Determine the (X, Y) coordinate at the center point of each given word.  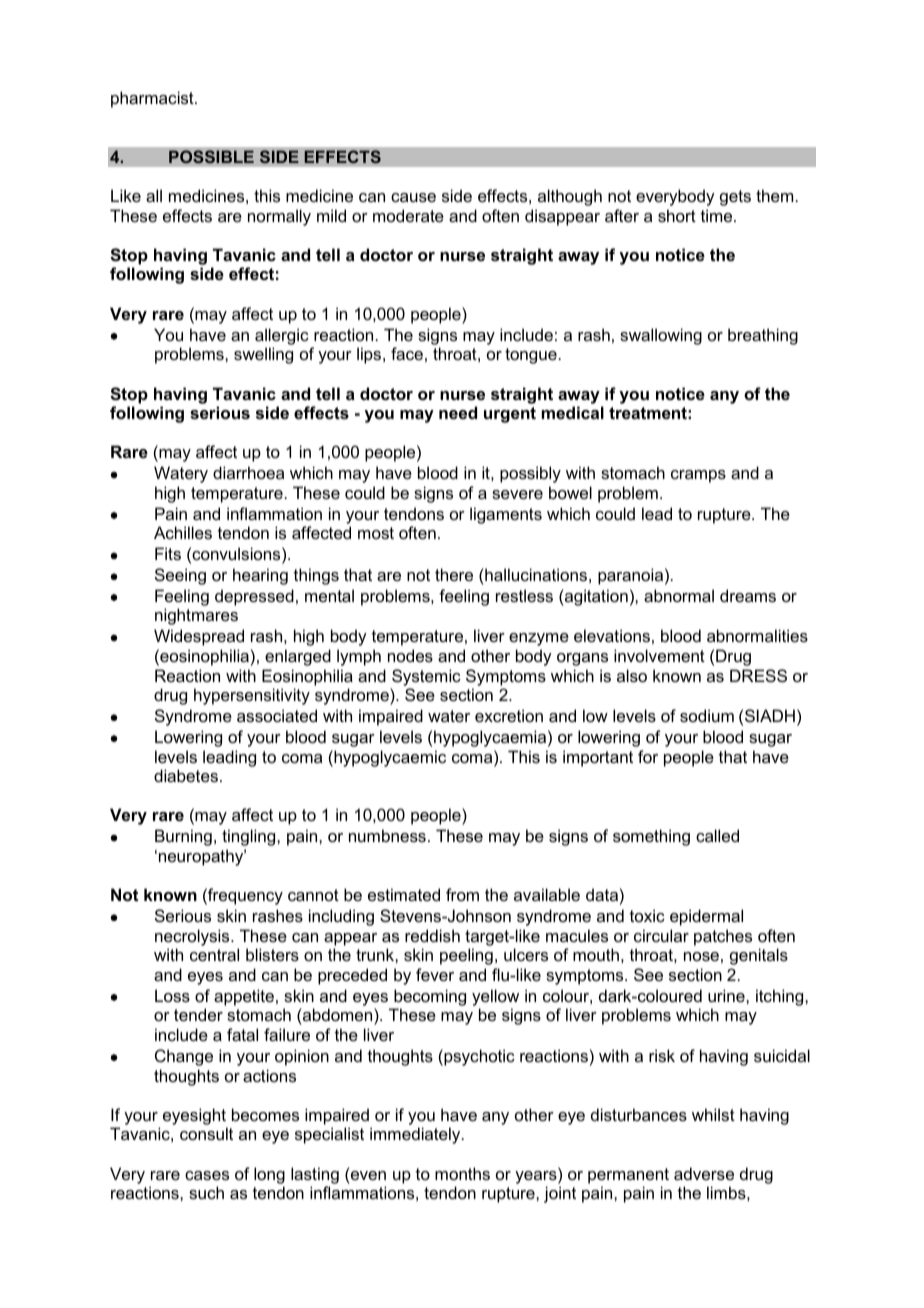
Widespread (199, 637)
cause (413, 197)
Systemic (426, 677)
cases (207, 1175)
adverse (704, 1173)
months (462, 1173)
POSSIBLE (211, 157)
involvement (659, 655)
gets (735, 198)
